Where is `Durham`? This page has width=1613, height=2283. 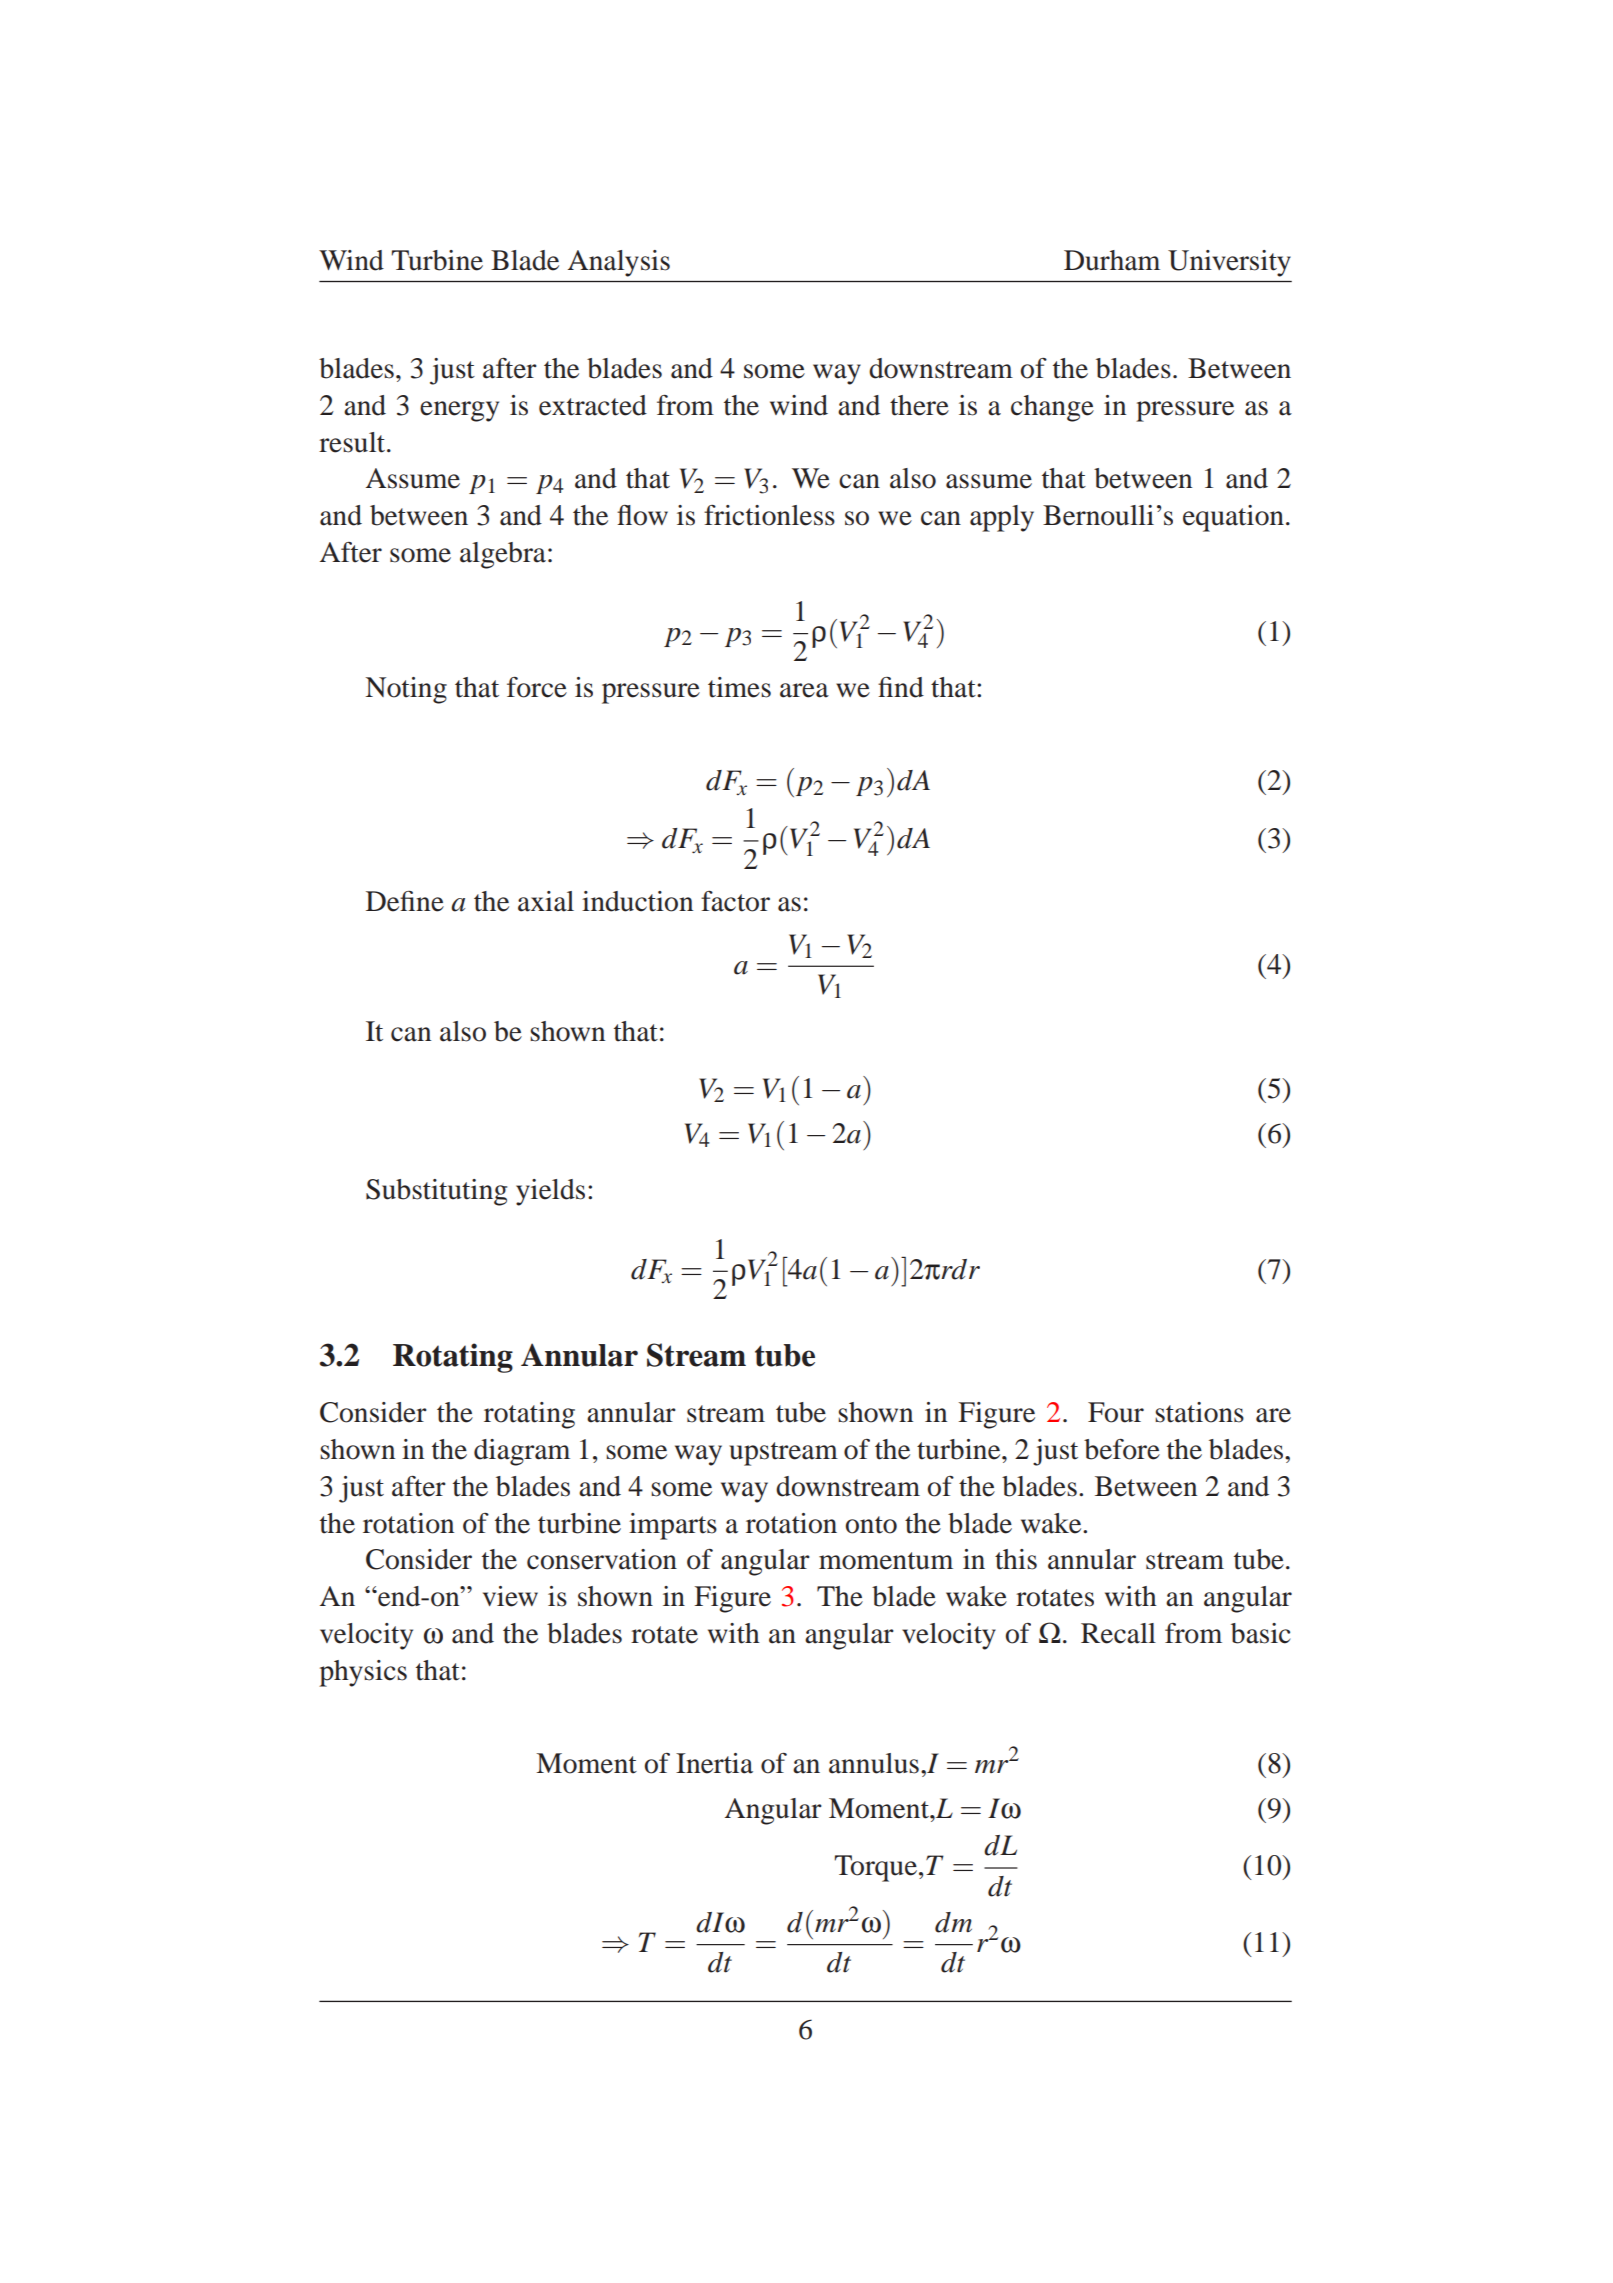 Durham is located at coordinates (1112, 260).
